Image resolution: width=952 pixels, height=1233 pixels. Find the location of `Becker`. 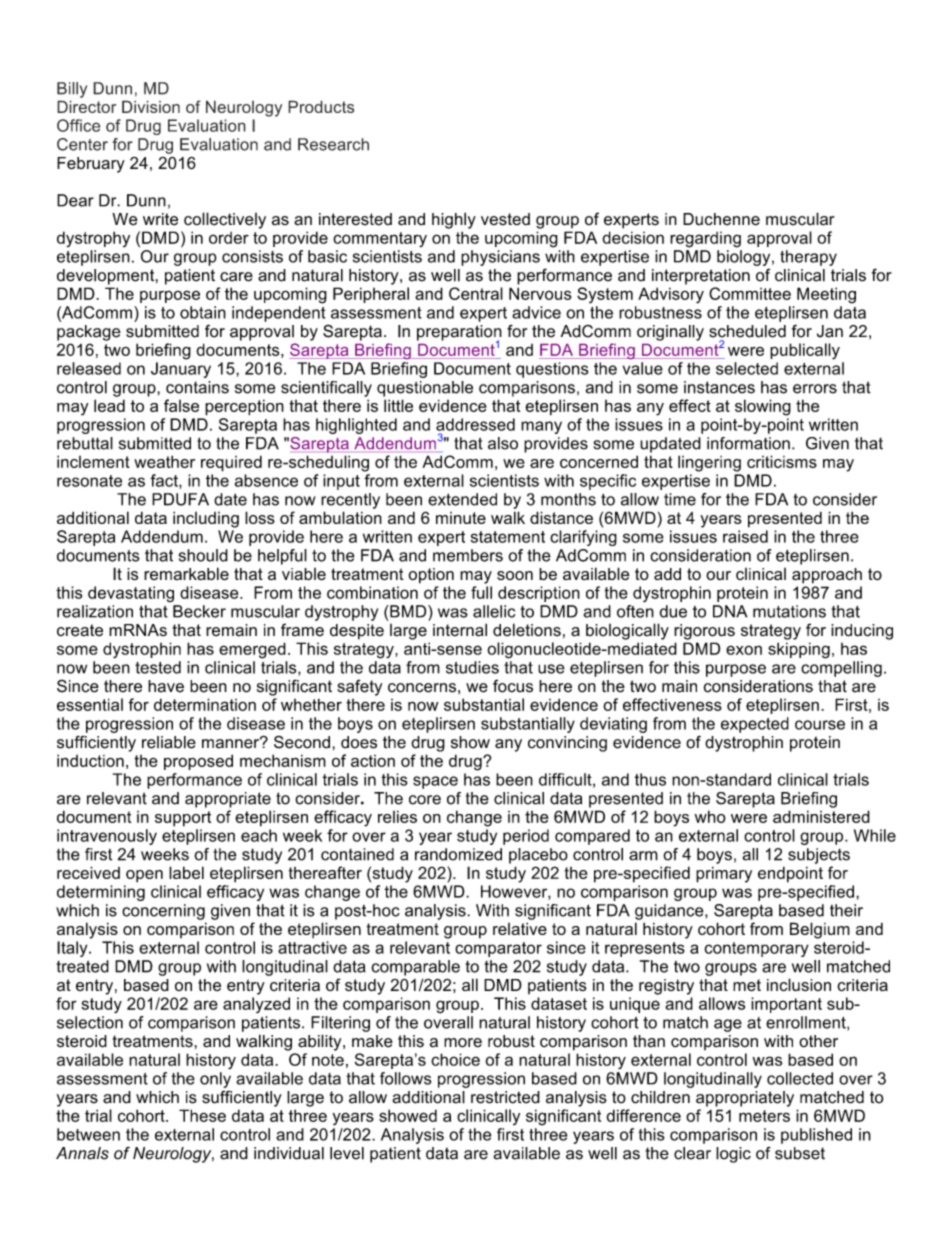

Becker is located at coordinates (199, 611).
